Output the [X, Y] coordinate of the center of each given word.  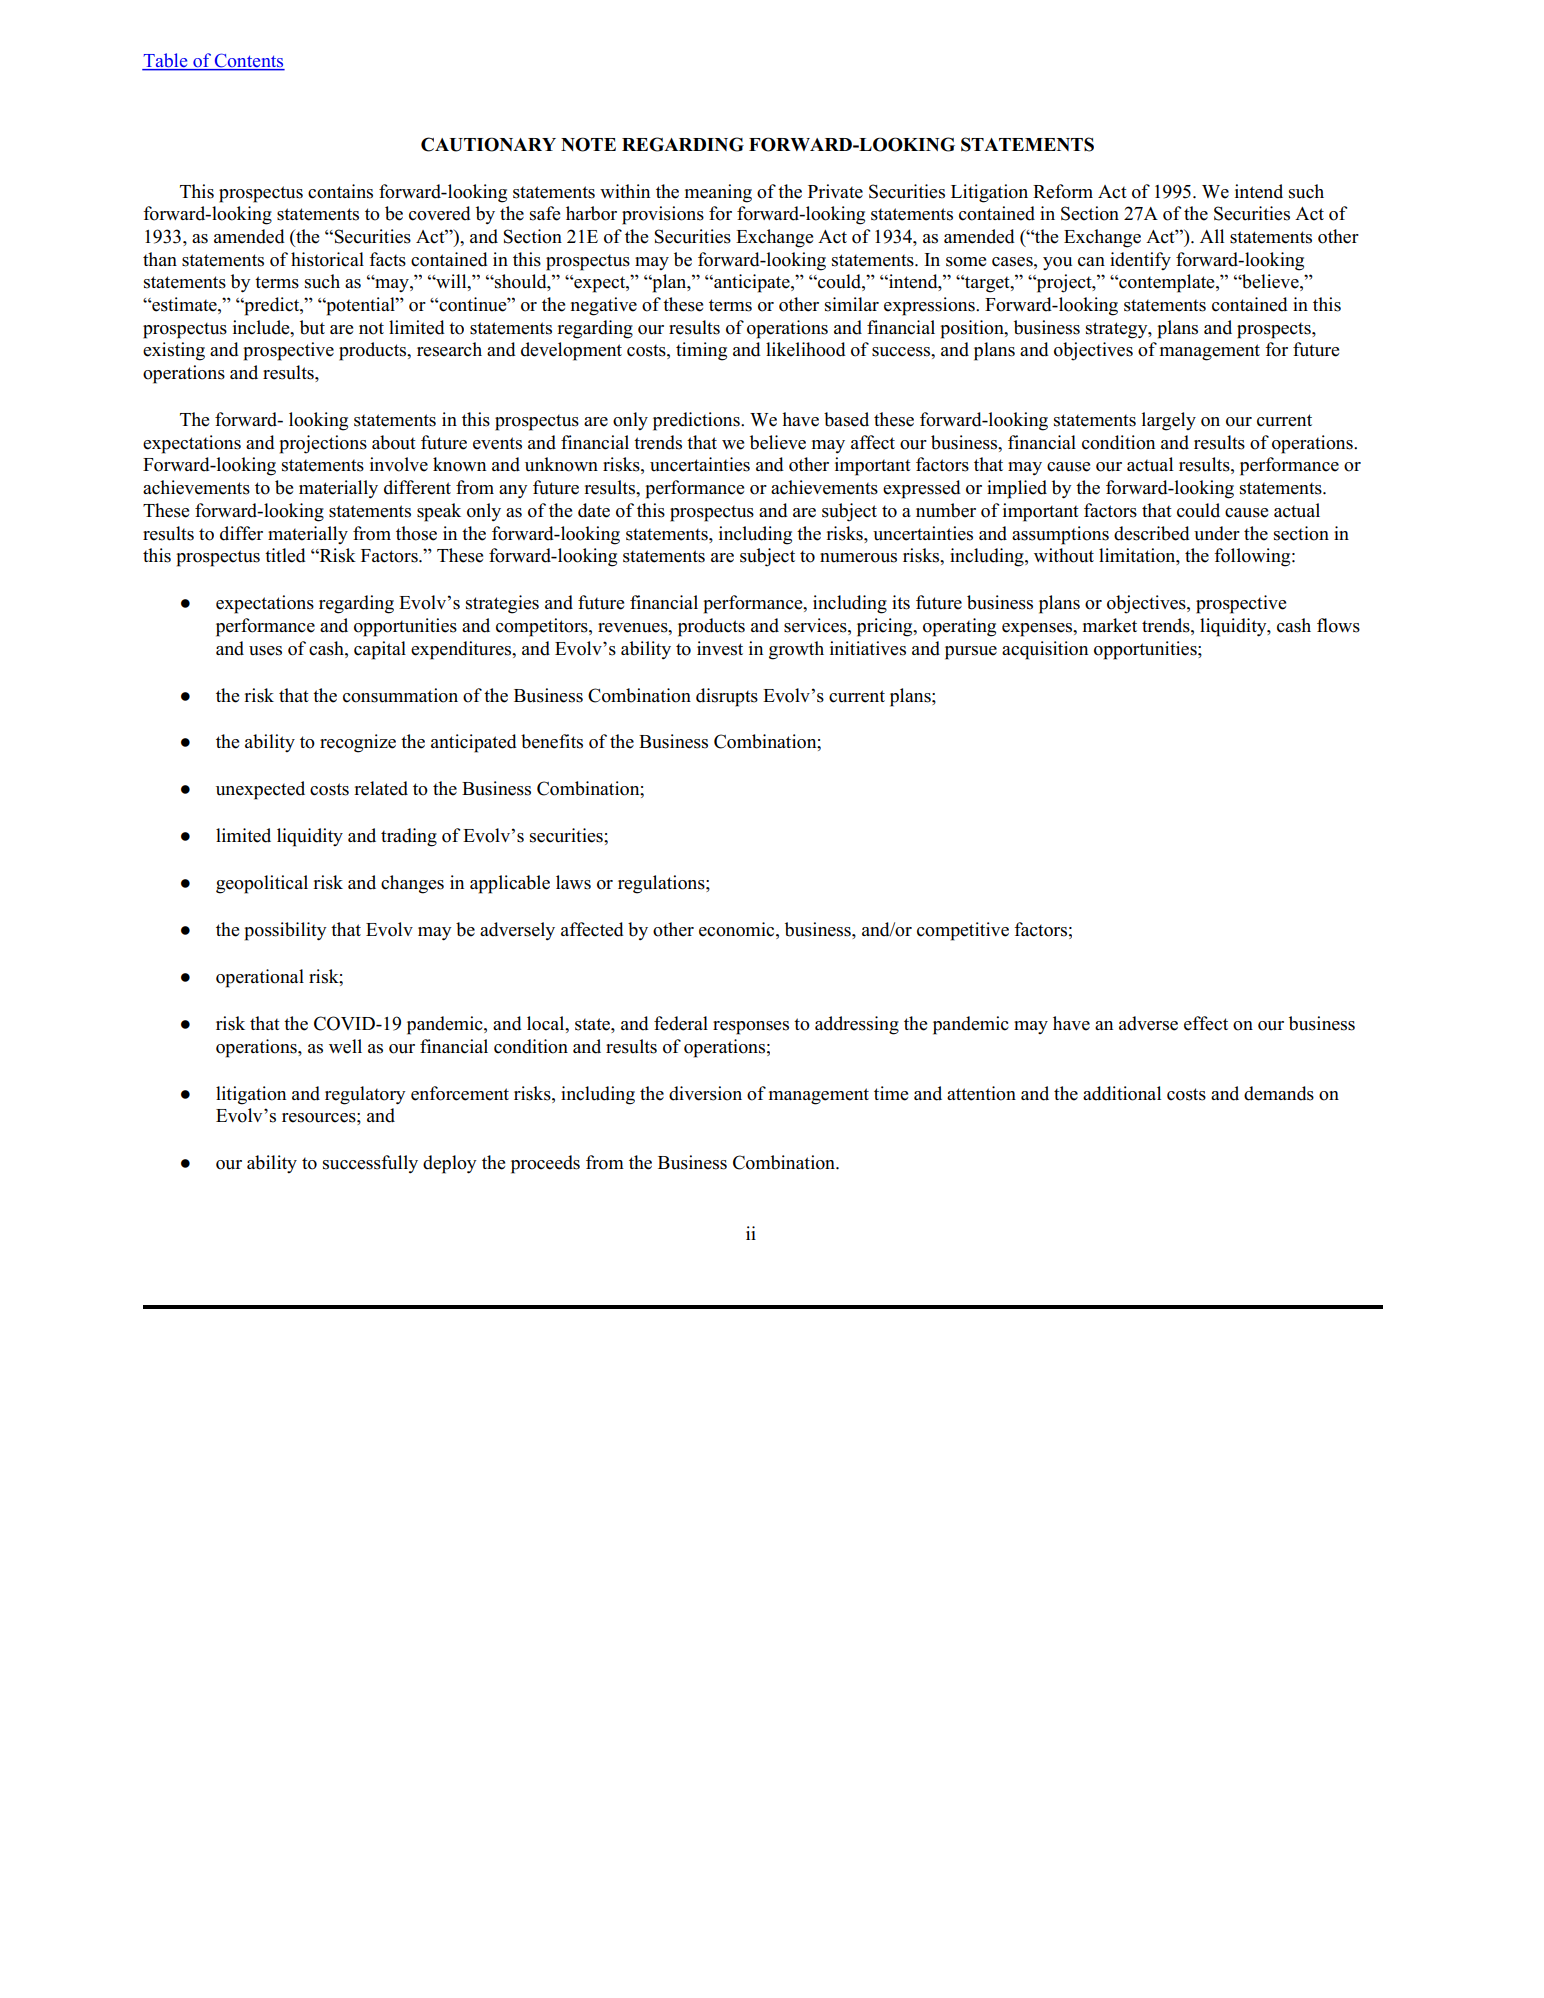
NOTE [588, 144]
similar [852, 304]
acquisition [1045, 650]
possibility [285, 931]
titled [285, 555]
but [312, 327]
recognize [358, 743]
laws [573, 882]
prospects [1275, 330]
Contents [248, 61]
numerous [858, 558]
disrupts [727, 697]
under [1217, 533]
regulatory [365, 1095]
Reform [1063, 191]
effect [1206, 1023]
